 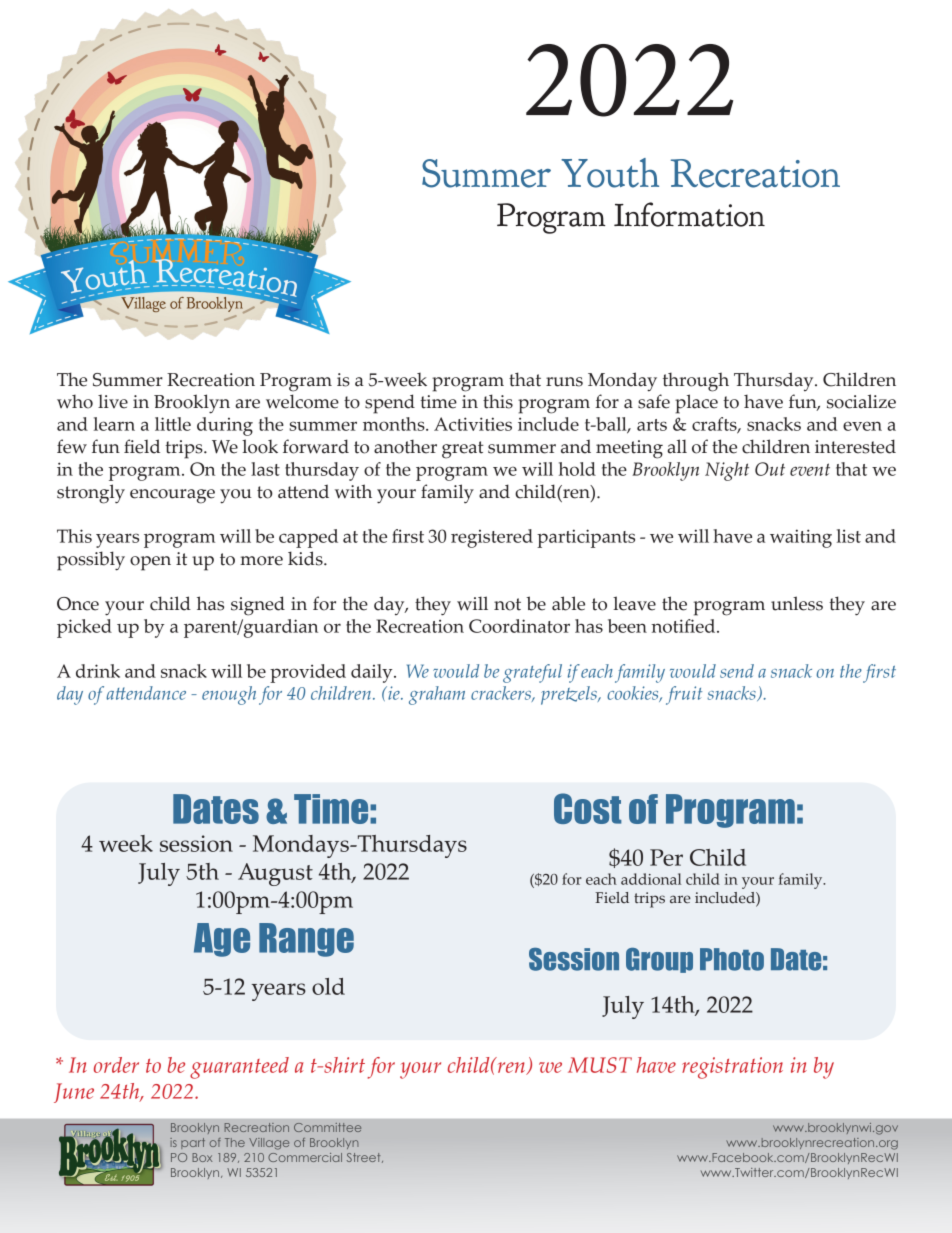 I want to click on Youth, so click(x=610, y=173).
